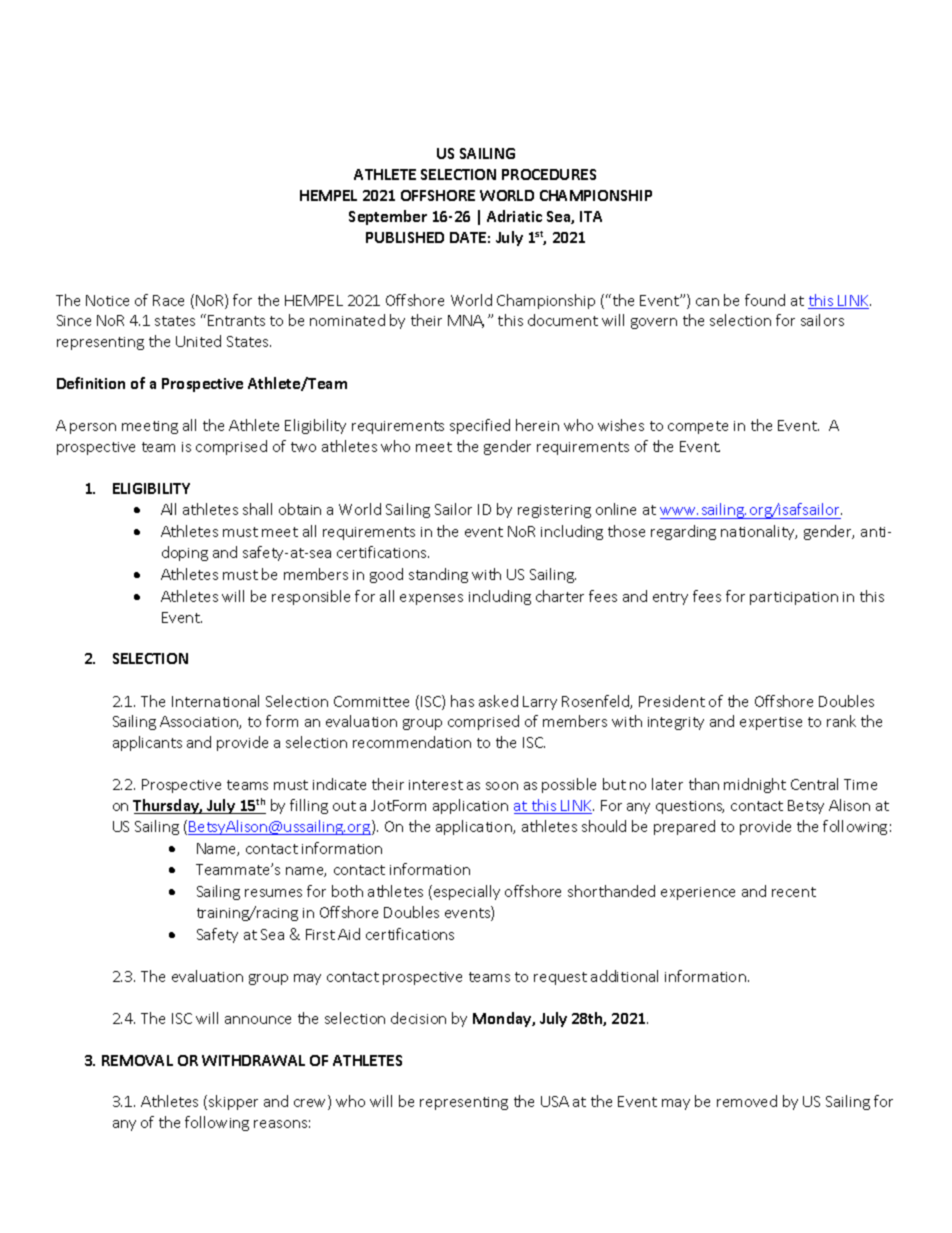  I want to click on specified, so click(480, 426).
